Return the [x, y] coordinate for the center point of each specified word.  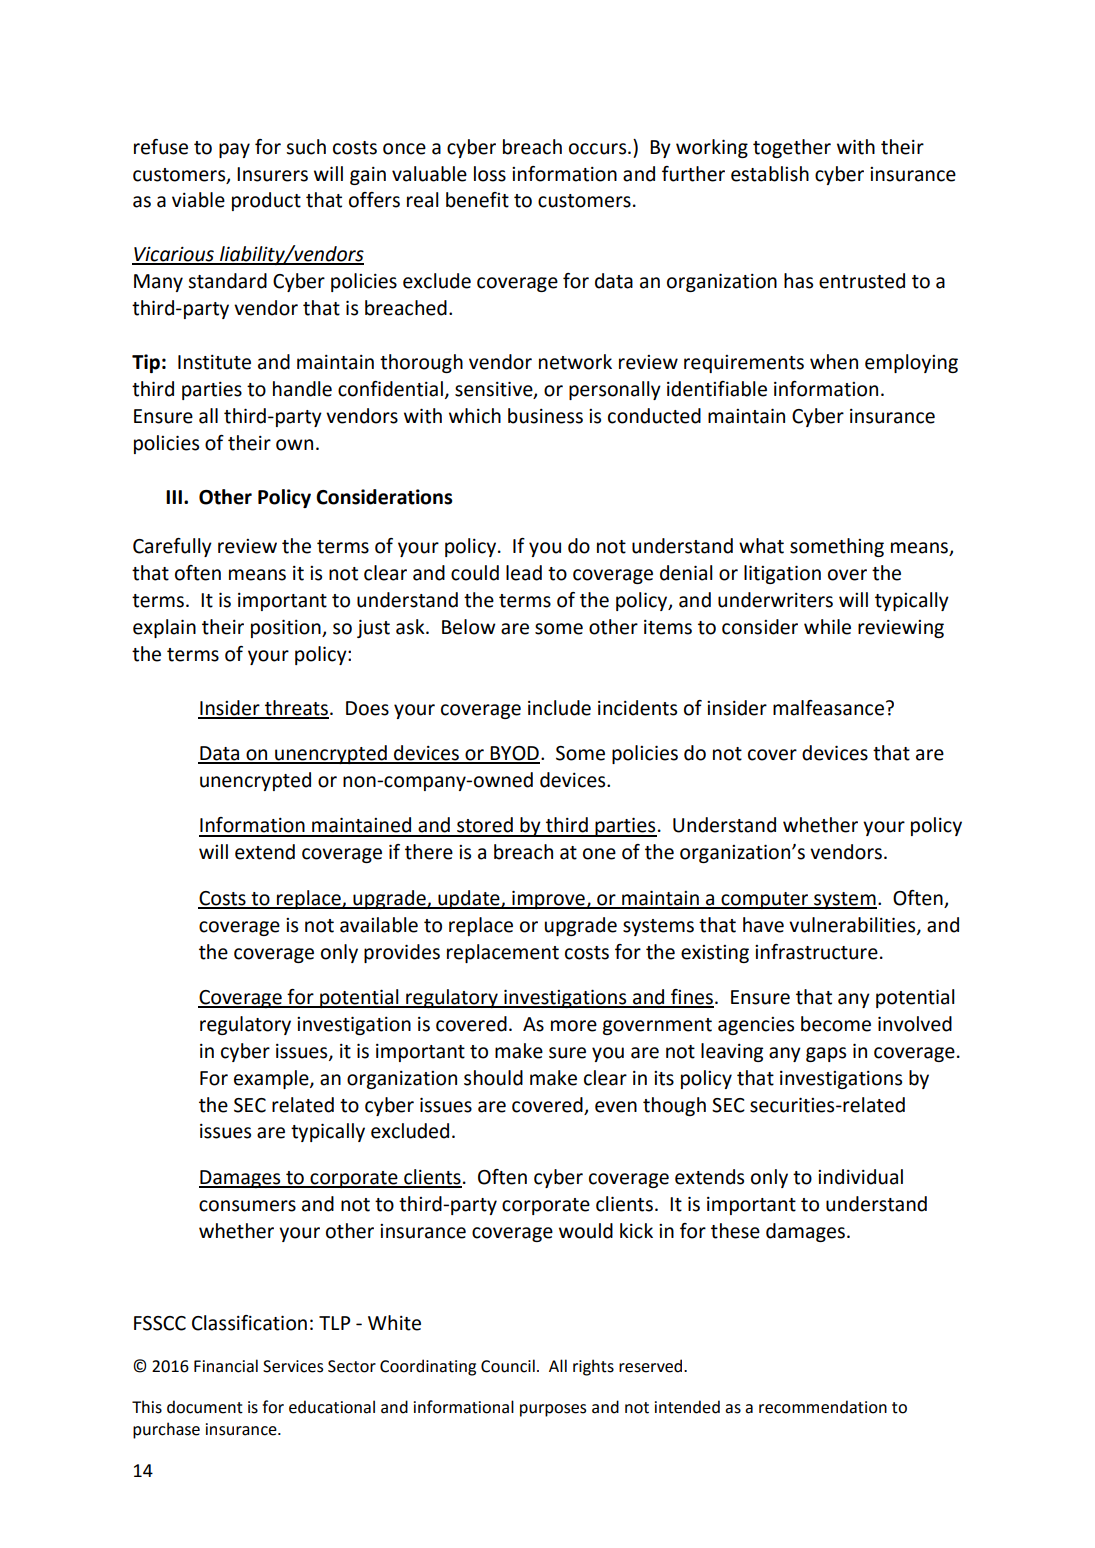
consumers [247, 1206]
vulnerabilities [853, 925]
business [545, 416]
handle [302, 389]
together [792, 148]
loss [490, 174]
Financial [226, 1366]
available [379, 925]
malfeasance [828, 708]
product [266, 201]
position [287, 628]
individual [860, 1177]
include [559, 708]
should [493, 1078]
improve [548, 899]
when [834, 362]
